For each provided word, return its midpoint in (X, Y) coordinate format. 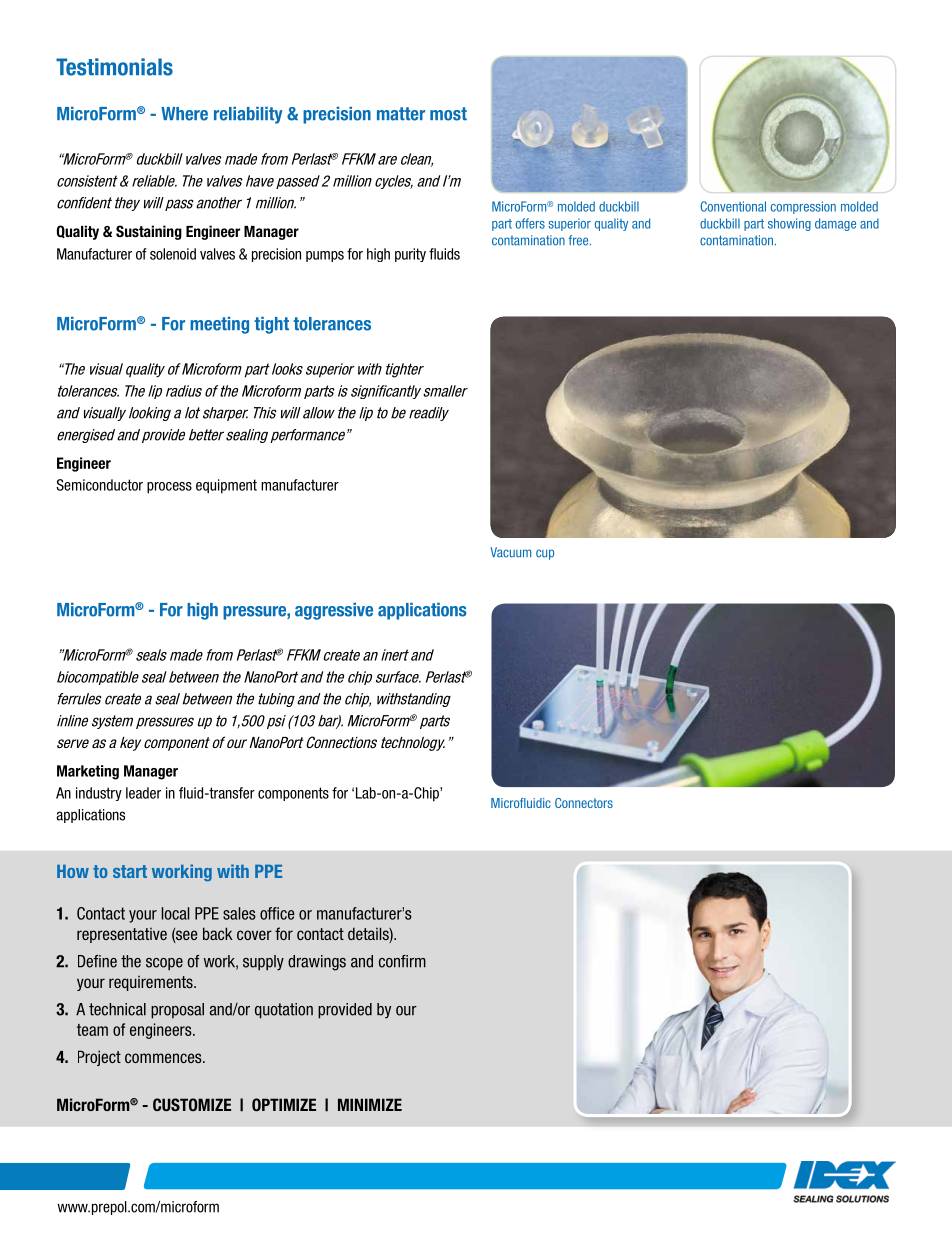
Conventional (733, 206)
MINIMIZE (370, 1104)
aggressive (334, 611)
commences (164, 1058)
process (169, 488)
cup (545, 554)
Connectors (584, 803)
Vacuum (510, 552)
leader (143, 793)
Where (184, 114)
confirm (402, 961)
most (448, 114)
